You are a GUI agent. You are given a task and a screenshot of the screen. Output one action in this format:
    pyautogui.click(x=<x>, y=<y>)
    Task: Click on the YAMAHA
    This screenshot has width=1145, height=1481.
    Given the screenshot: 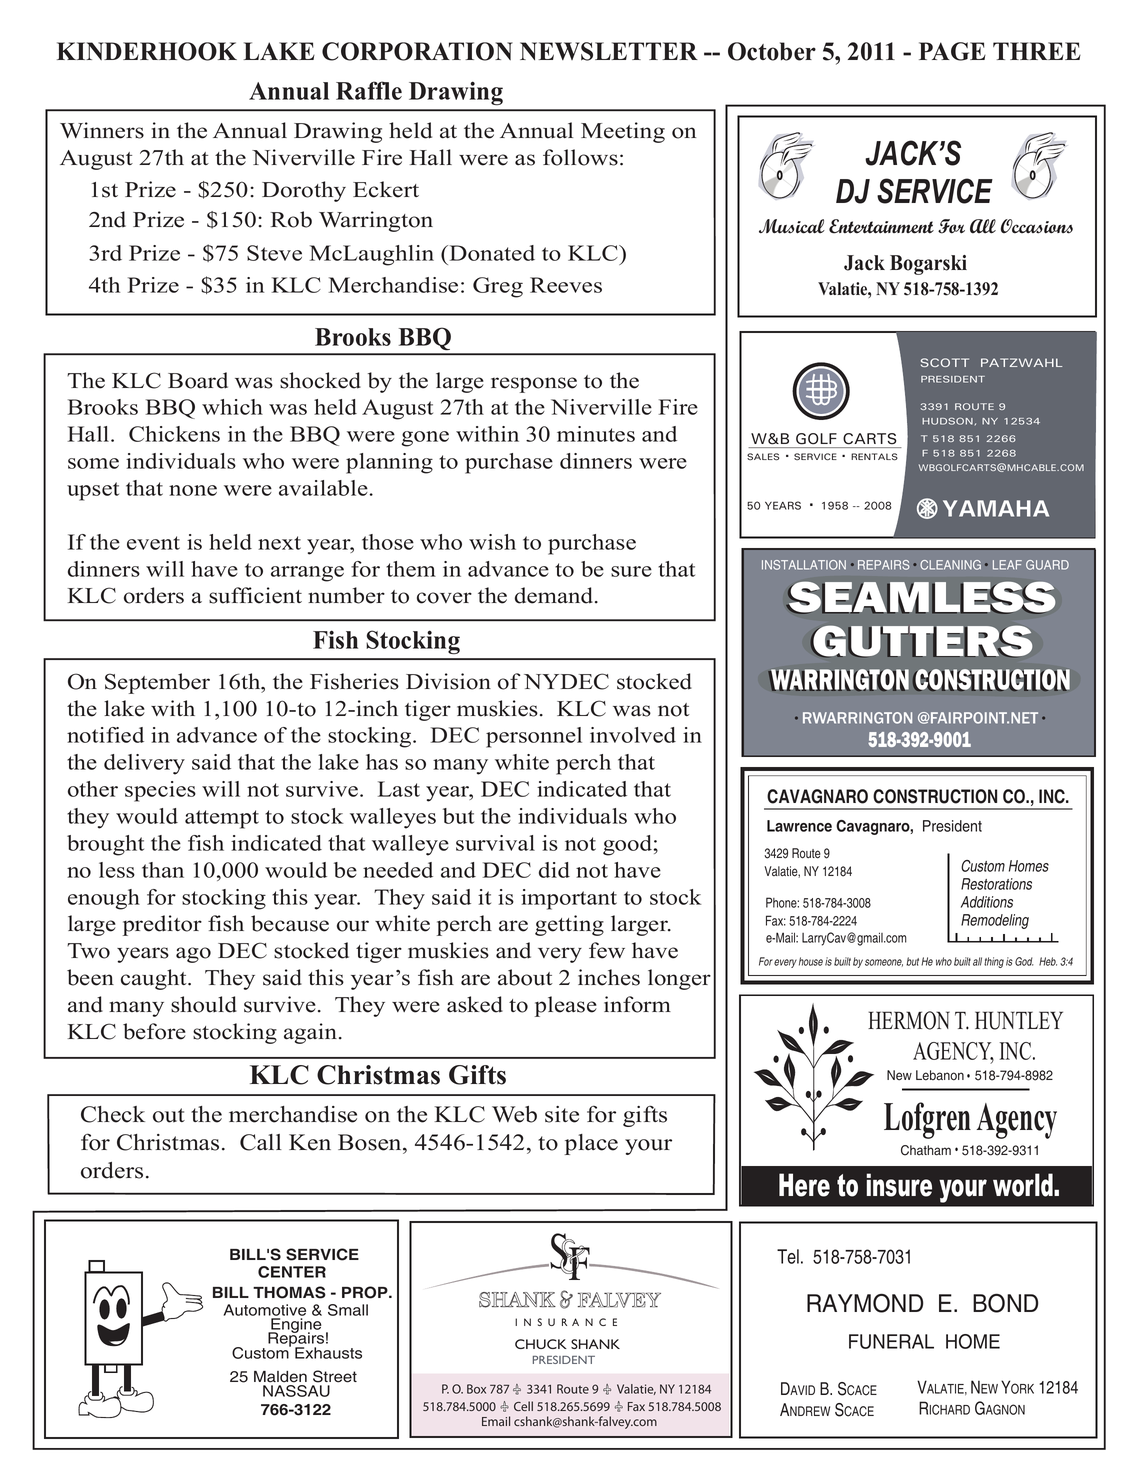 What is the action you would take?
    pyautogui.click(x=996, y=508)
